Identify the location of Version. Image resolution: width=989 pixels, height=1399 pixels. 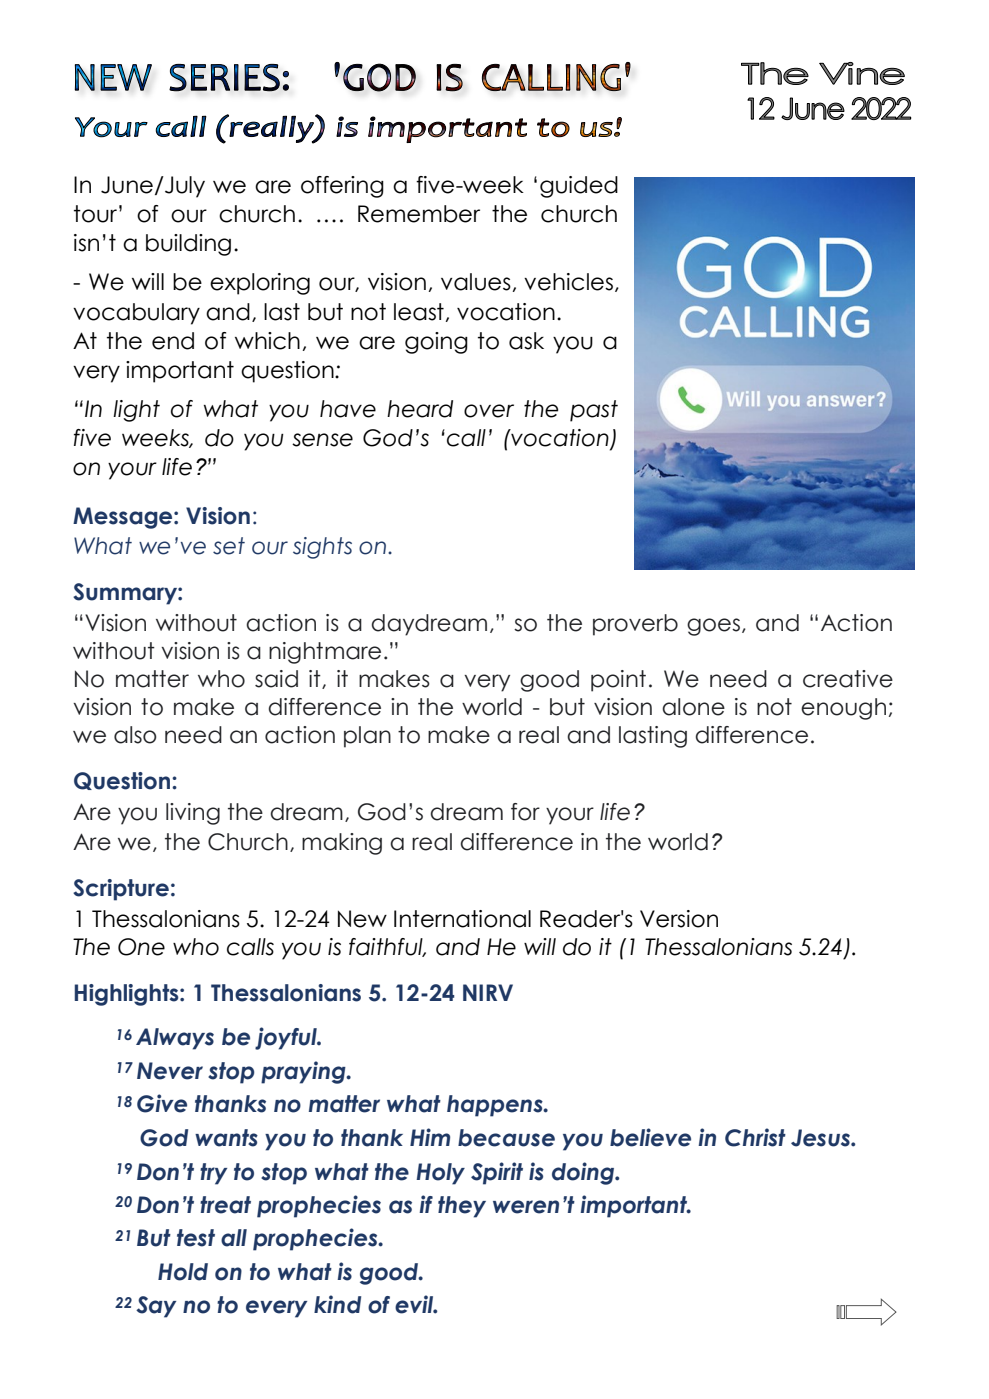
(679, 919).
